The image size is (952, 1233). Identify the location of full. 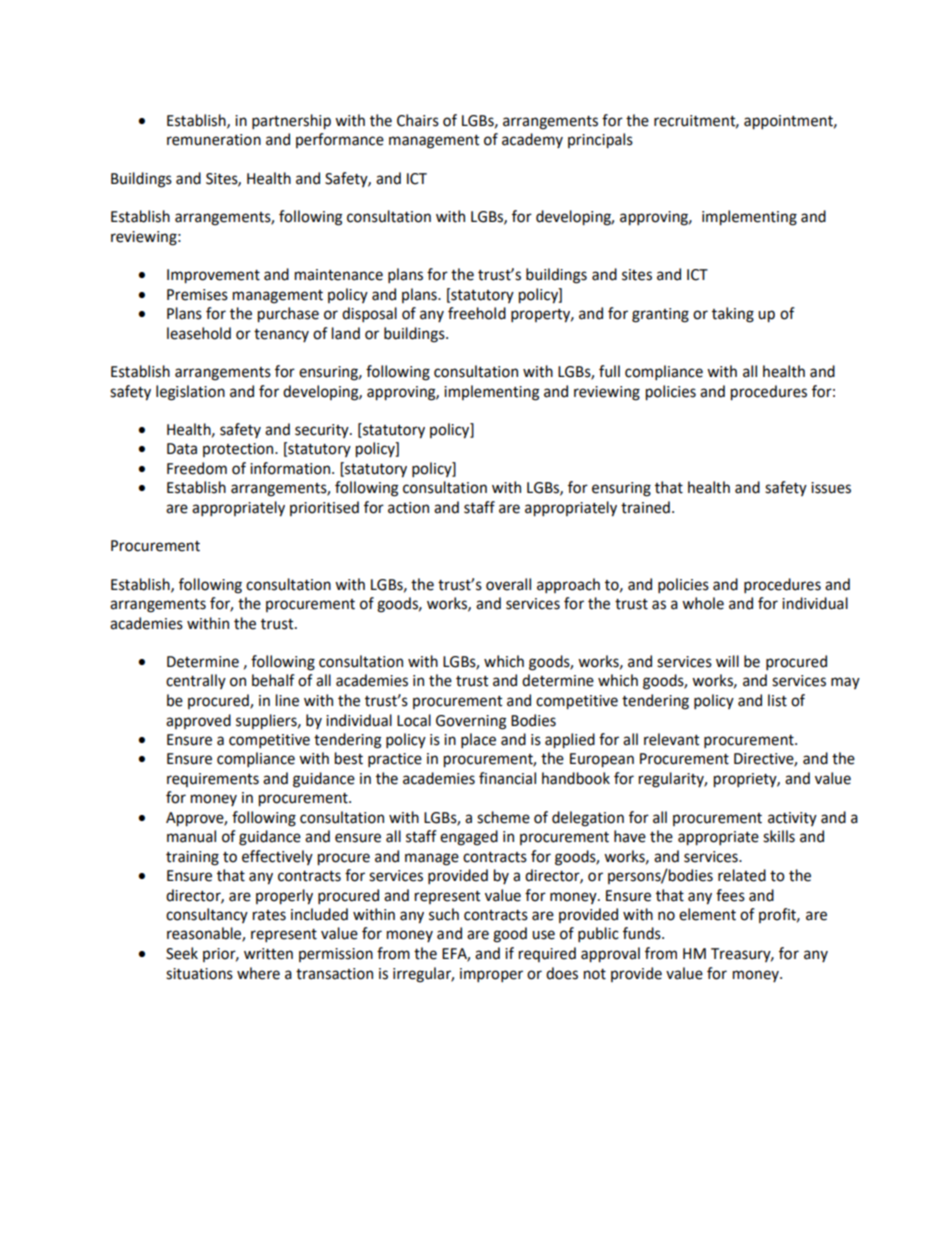
(609, 371).
